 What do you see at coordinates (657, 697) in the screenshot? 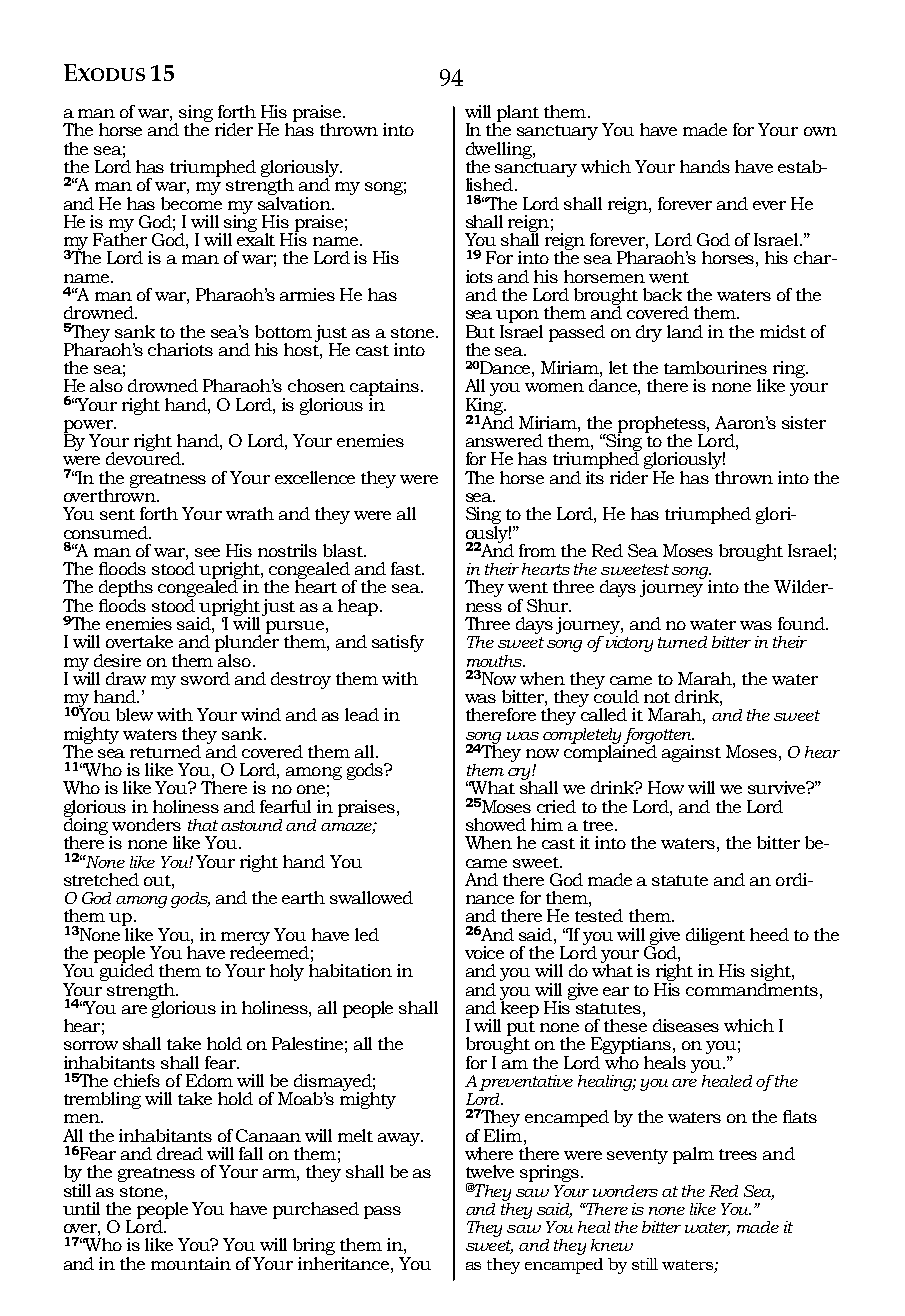
I see `not` at bounding box center [657, 697].
